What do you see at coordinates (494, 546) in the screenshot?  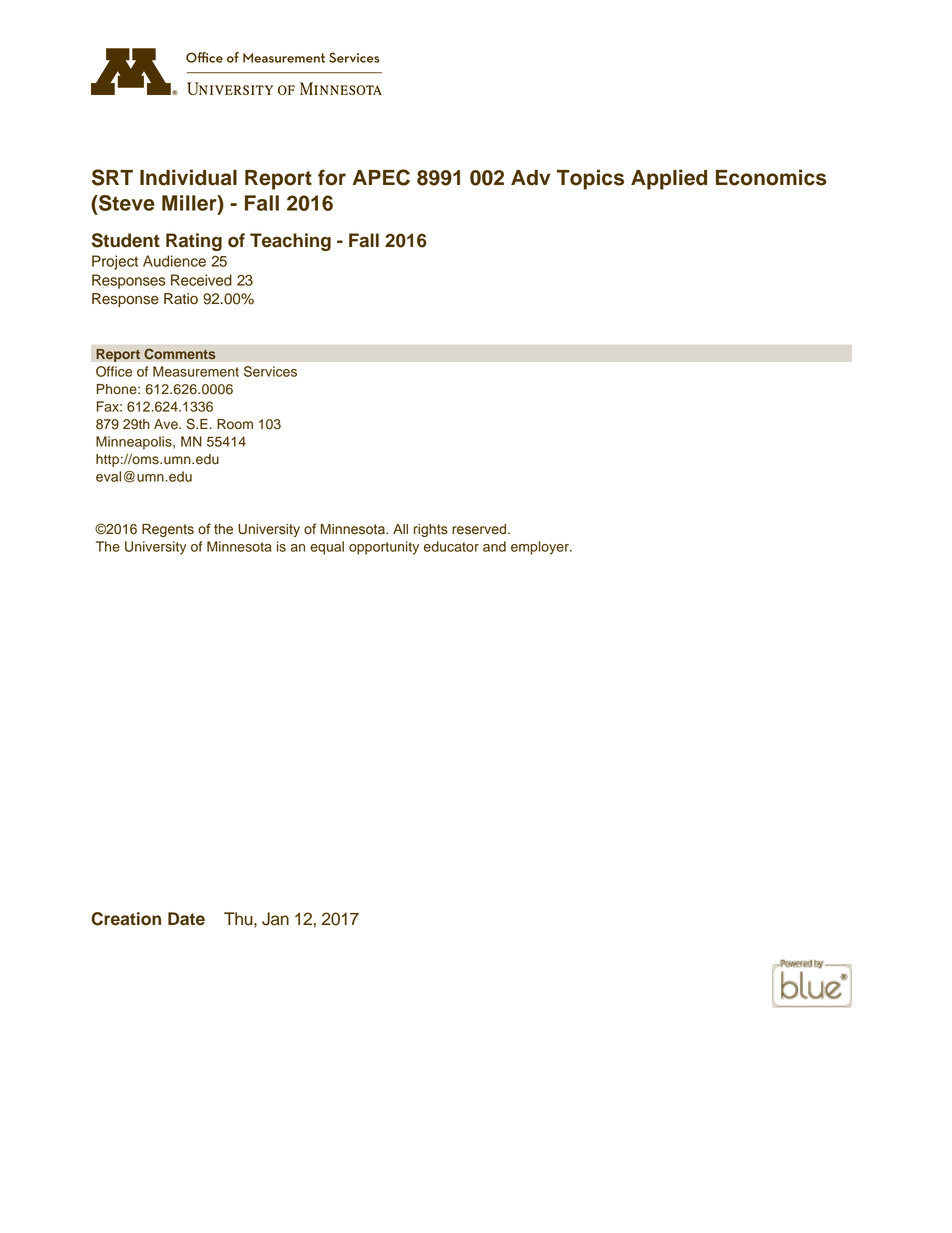 I see `and` at bounding box center [494, 546].
